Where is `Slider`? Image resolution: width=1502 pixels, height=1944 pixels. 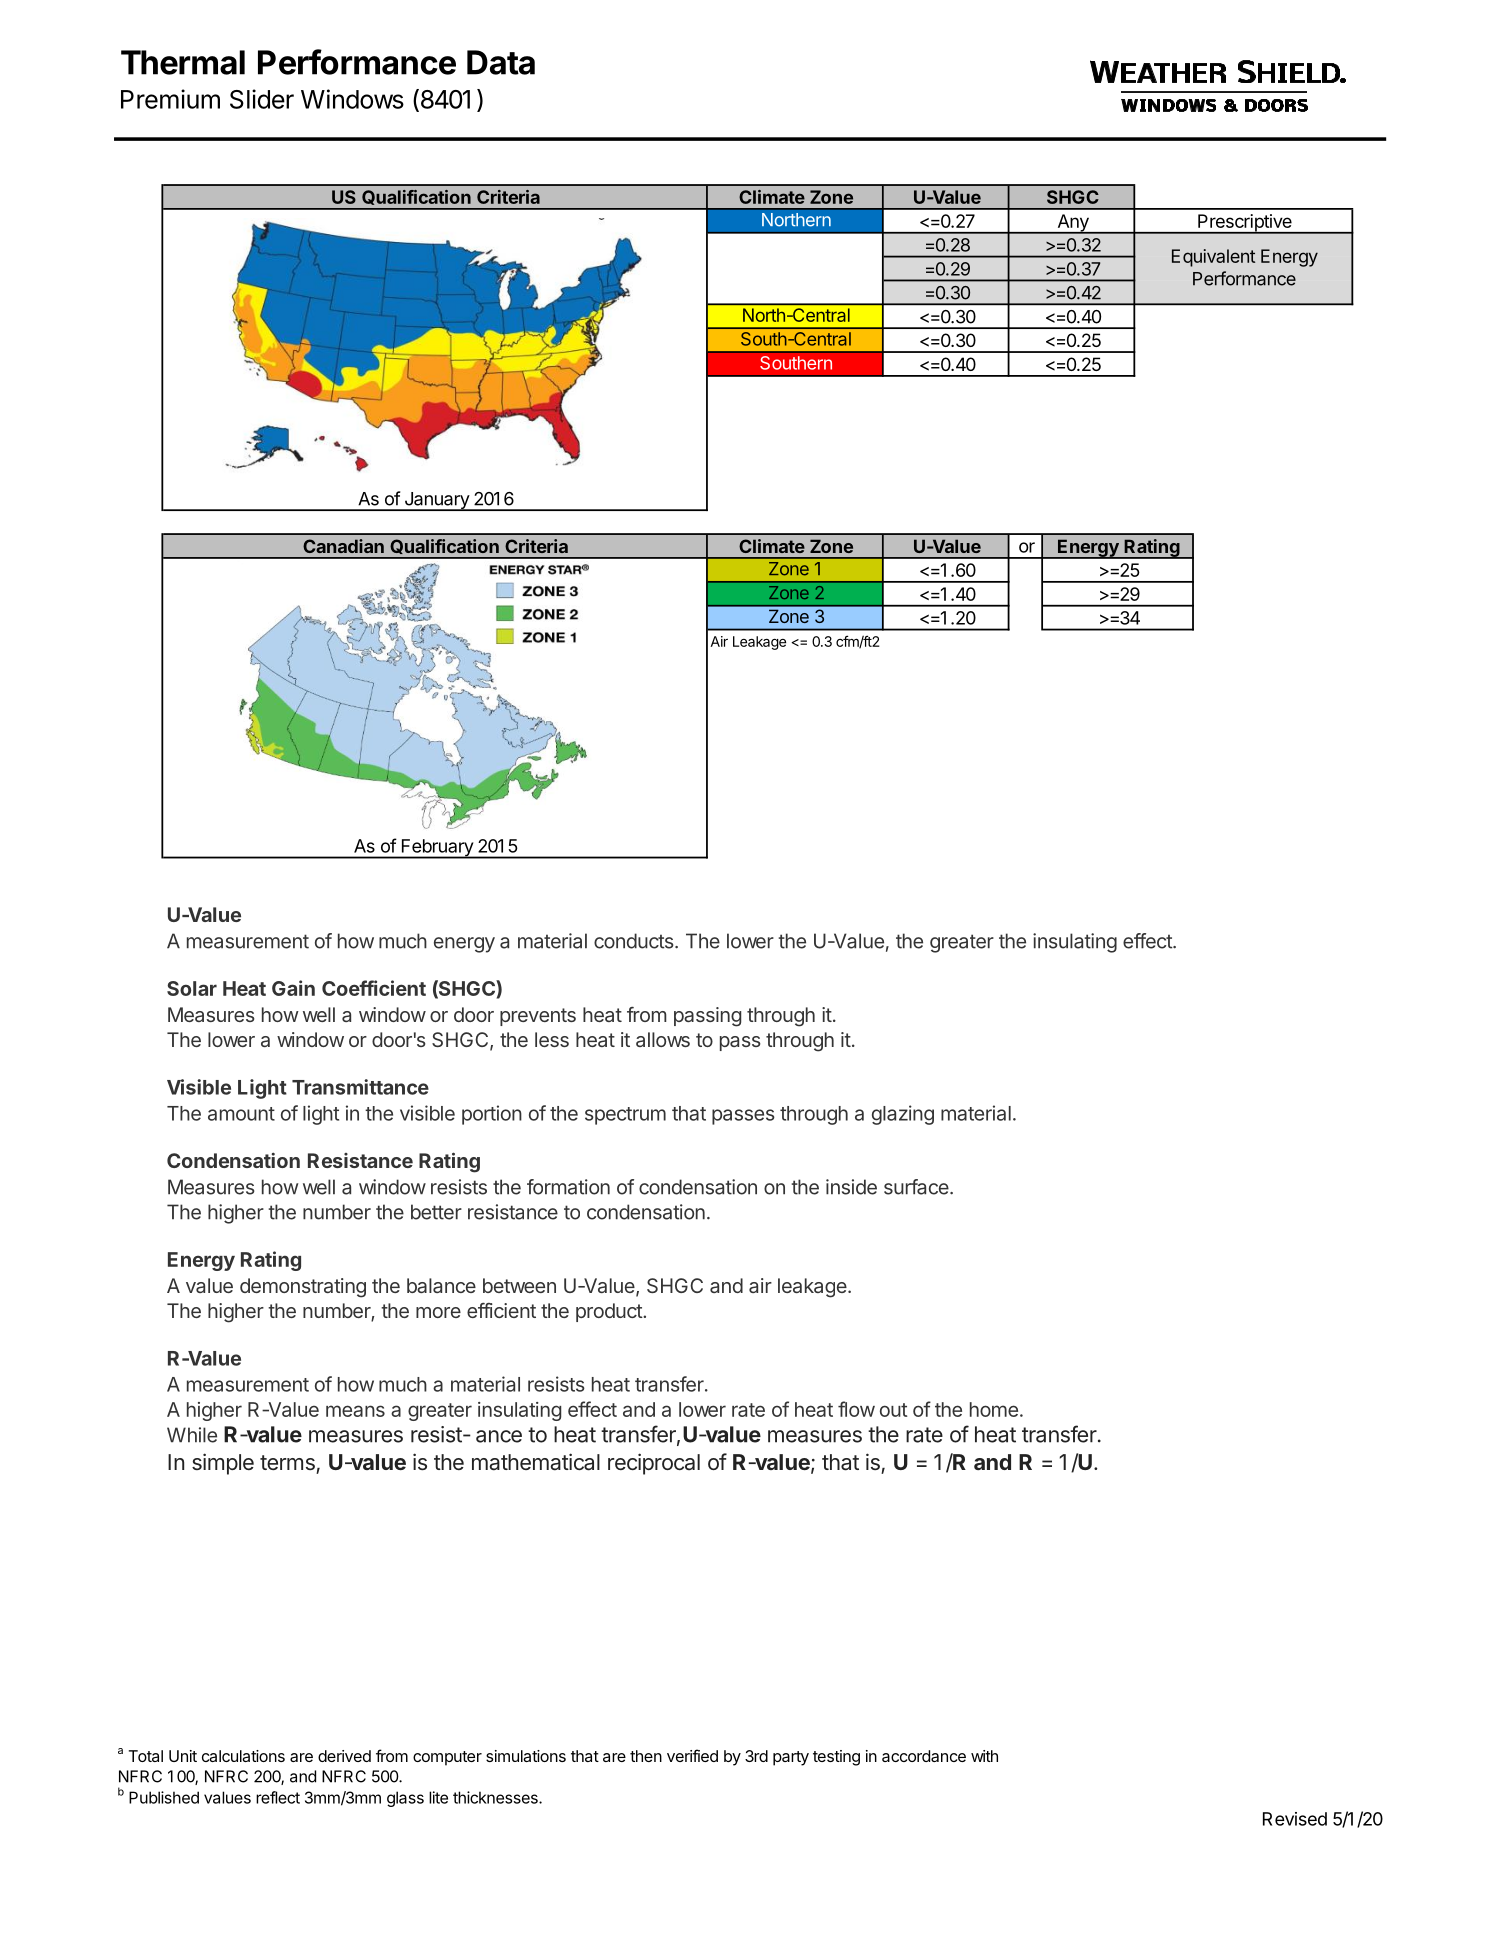
Slider is located at coordinates (262, 99).
